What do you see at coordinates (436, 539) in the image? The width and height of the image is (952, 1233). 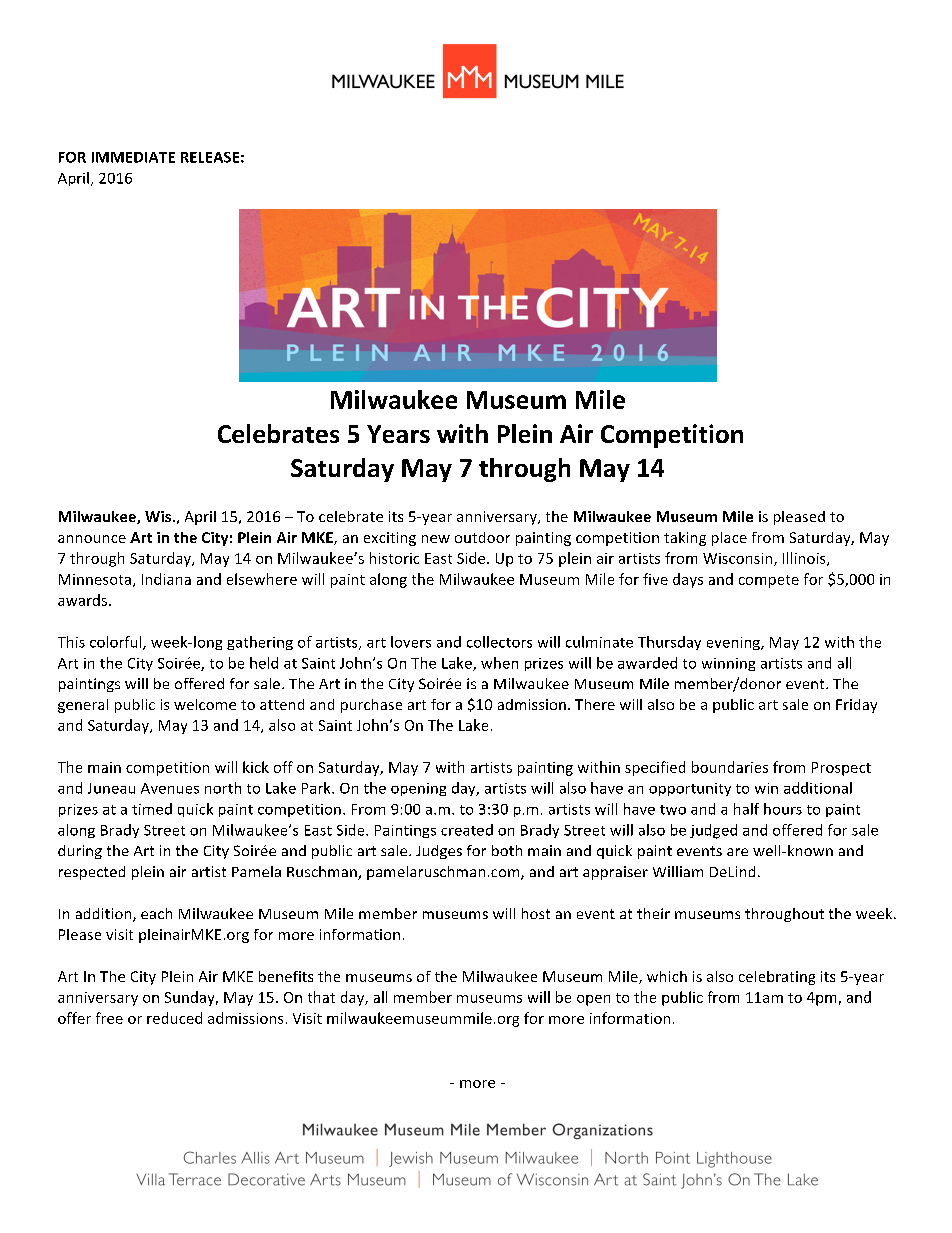 I see `new` at bounding box center [436, 539].
